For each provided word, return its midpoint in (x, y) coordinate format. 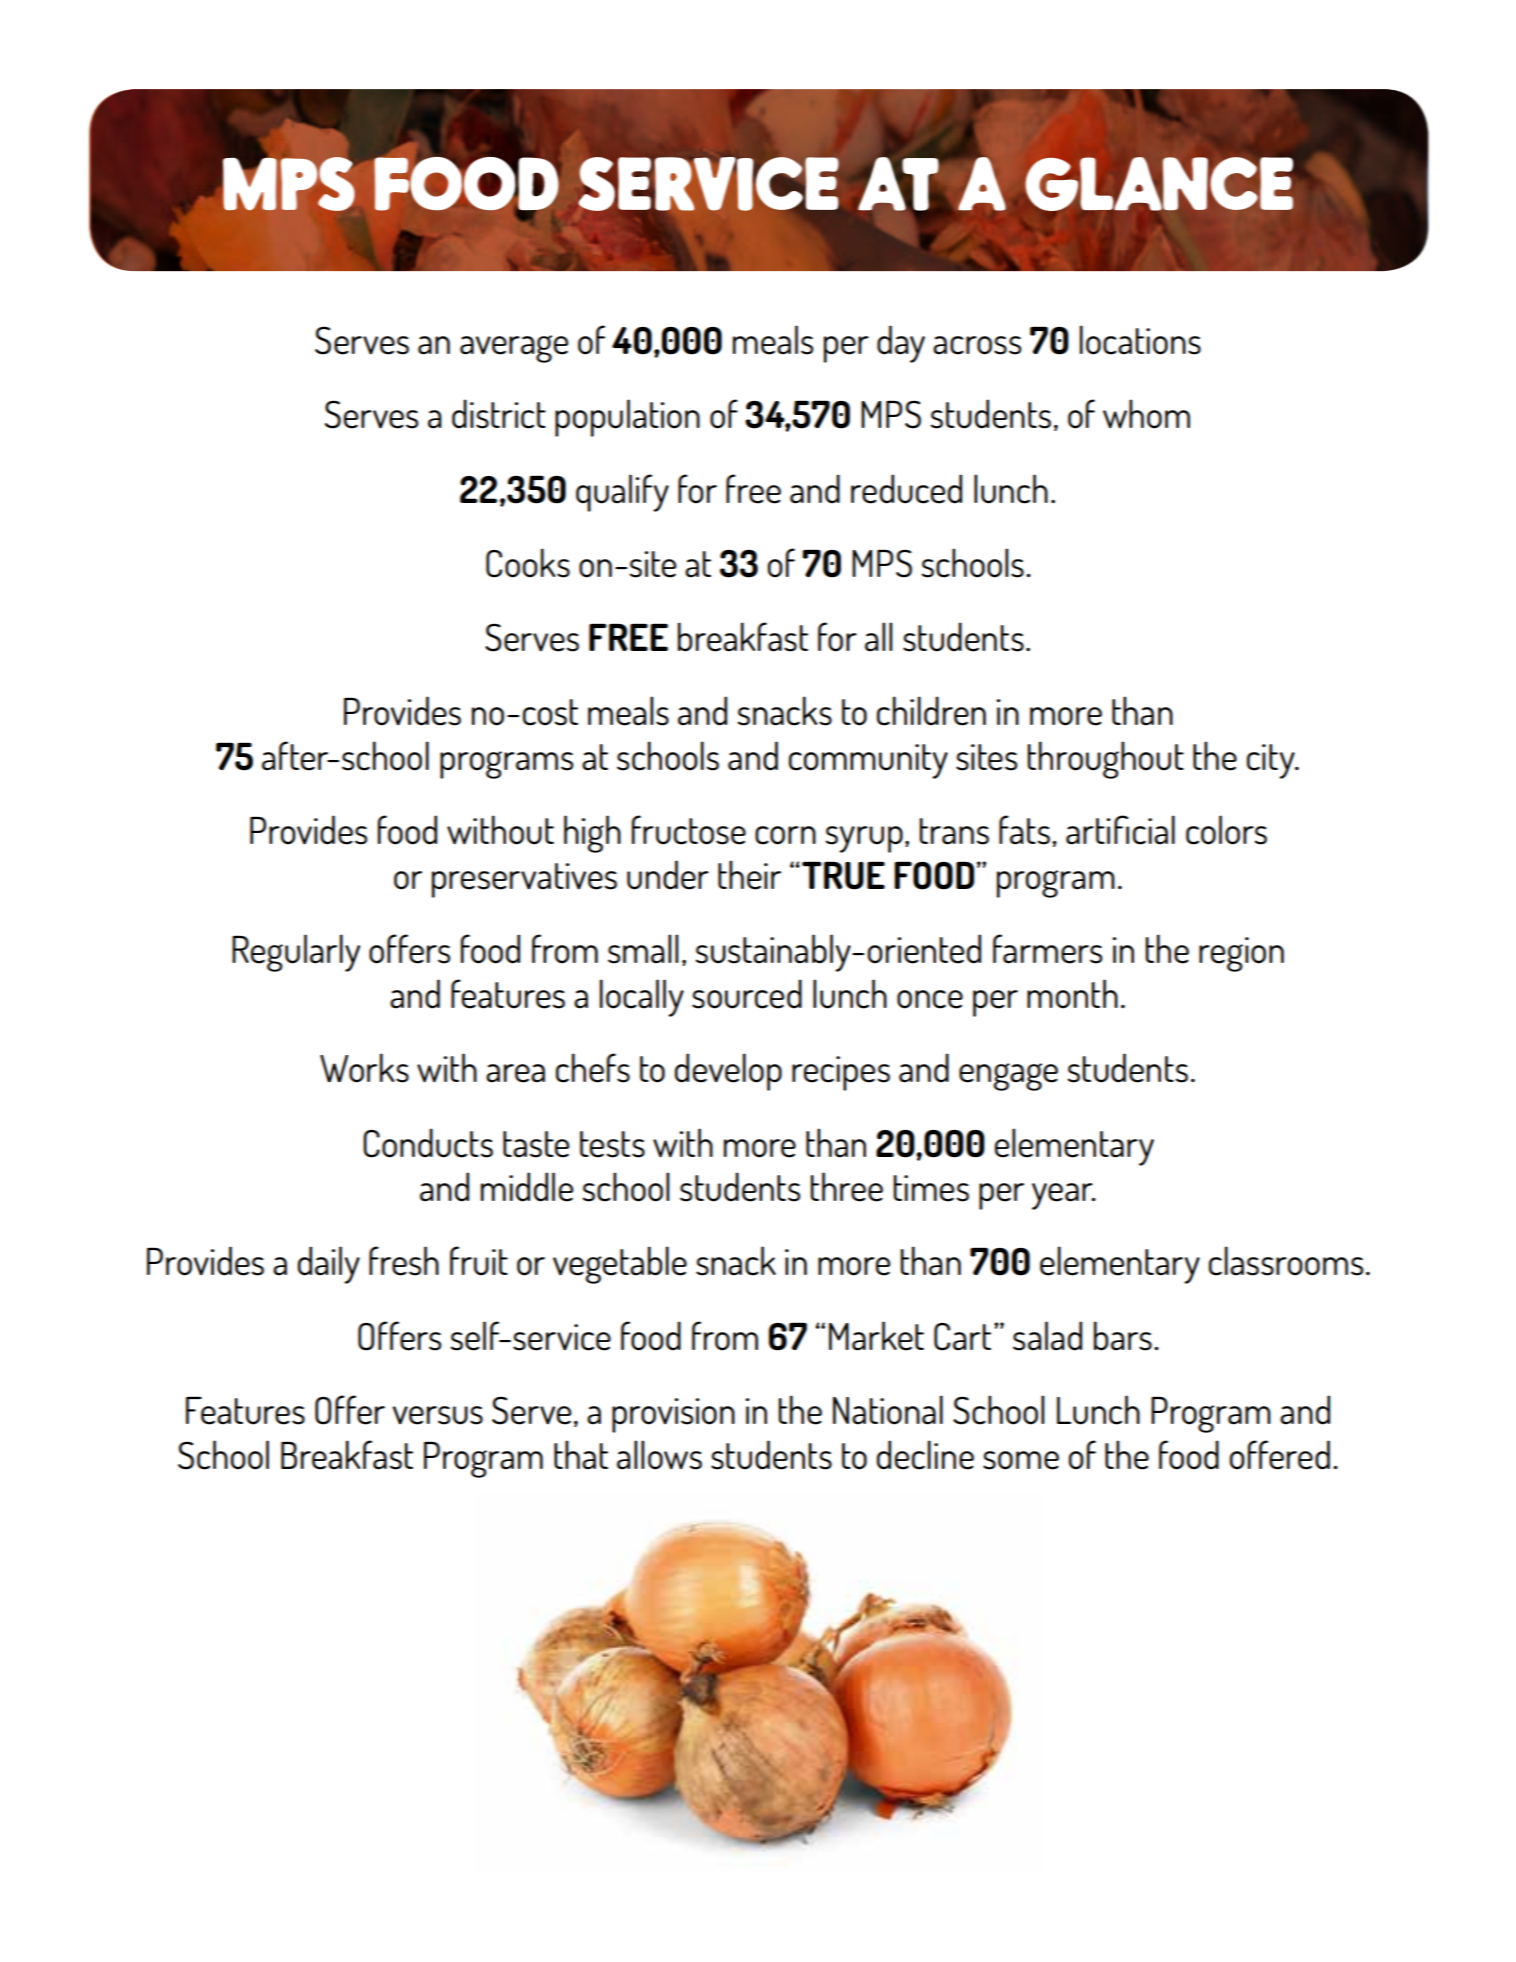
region (1241, 954)
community (868, 761)
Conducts (428, 1143)
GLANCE (1159, 183)
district (499, 414)
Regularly (296, 953)
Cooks (528, 563)
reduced (906, 489)
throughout (1106, 760)
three (847, 1187)
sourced (747, 994)
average (514, 349)
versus (438, 1415)
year (1063, 1196)
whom (1146, 414)
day (901, 344)
